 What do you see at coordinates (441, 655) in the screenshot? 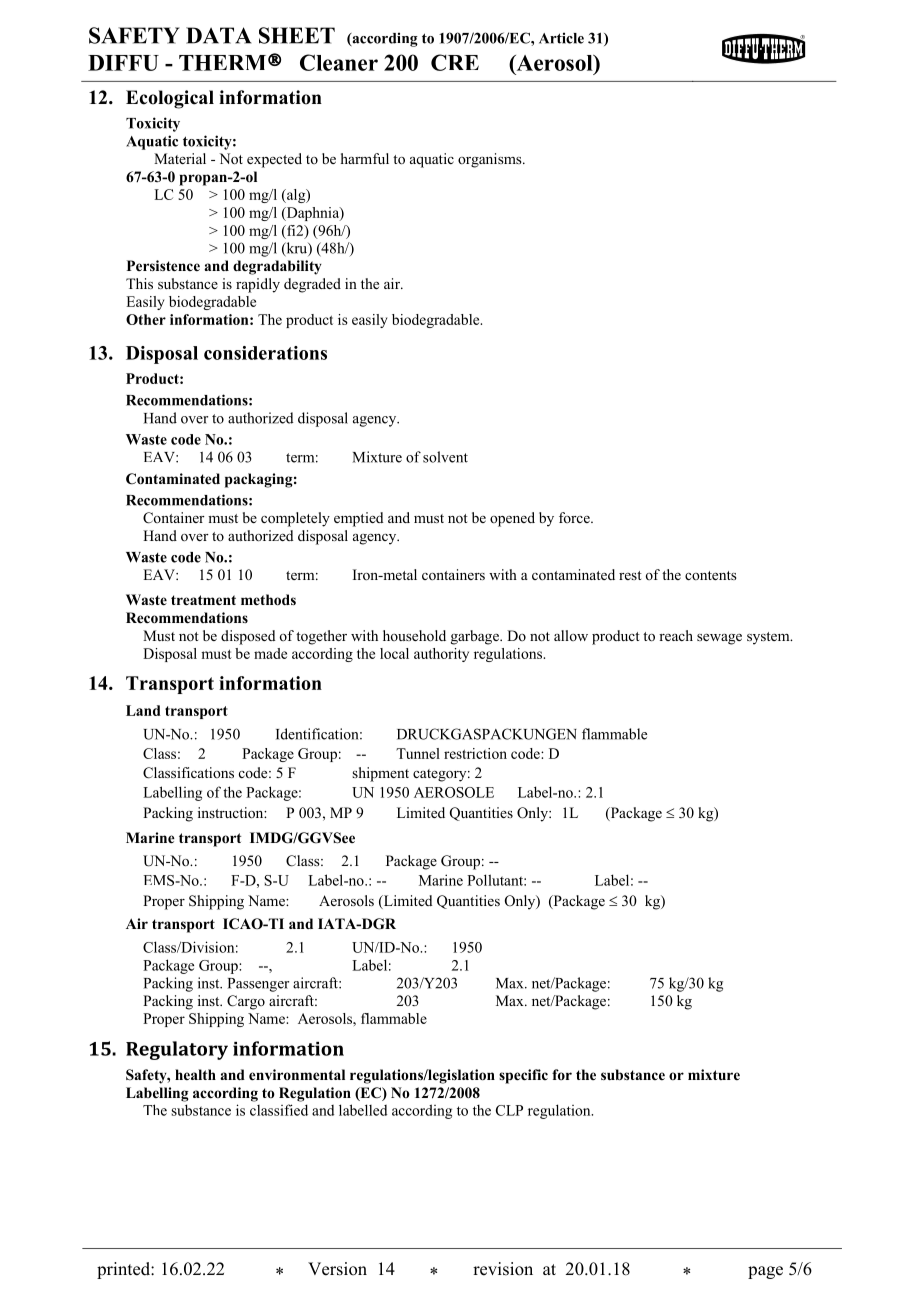
I see `authority` at bounding box center [441, 655].
